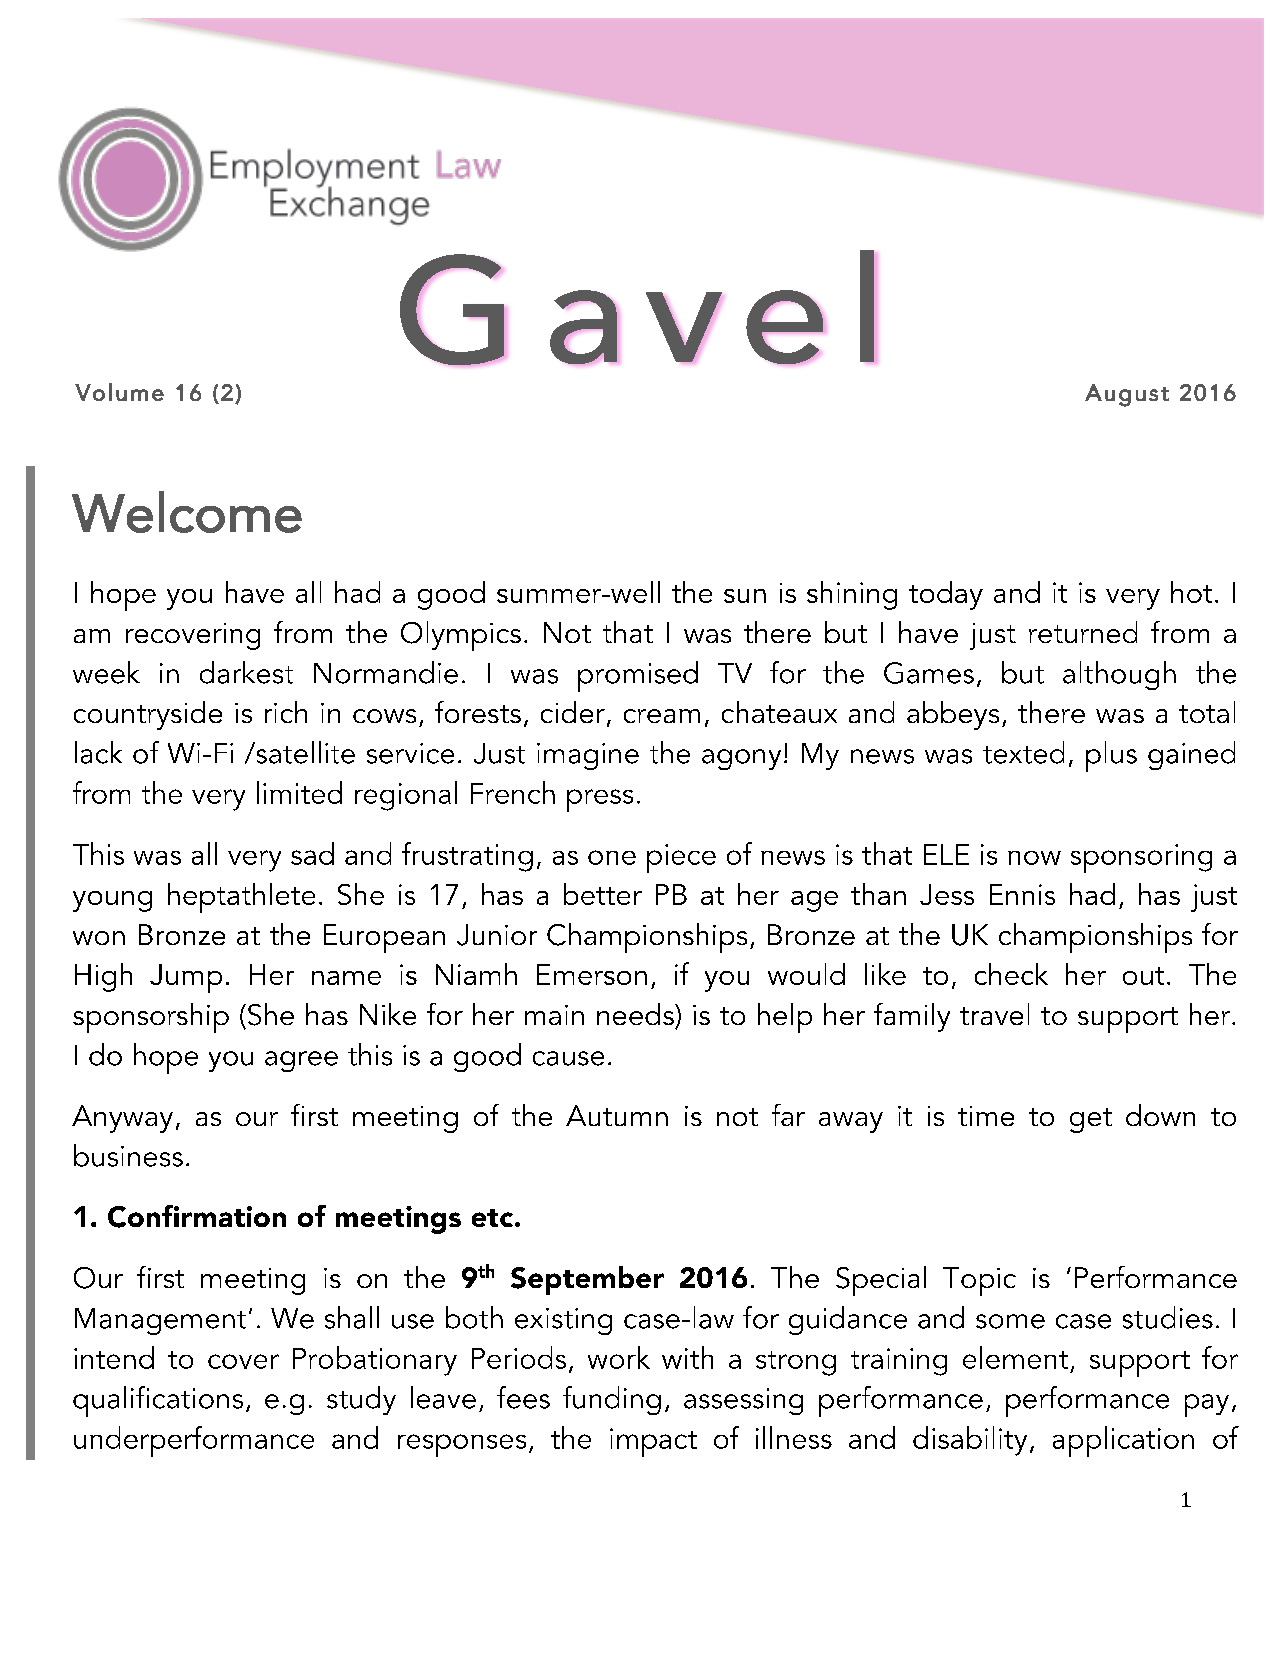 The height and width of the document is (1660, 1283). What do you see at coordinates (979, 1281) in the document?
I see `Topic` at bounding box center [979, 1281].
